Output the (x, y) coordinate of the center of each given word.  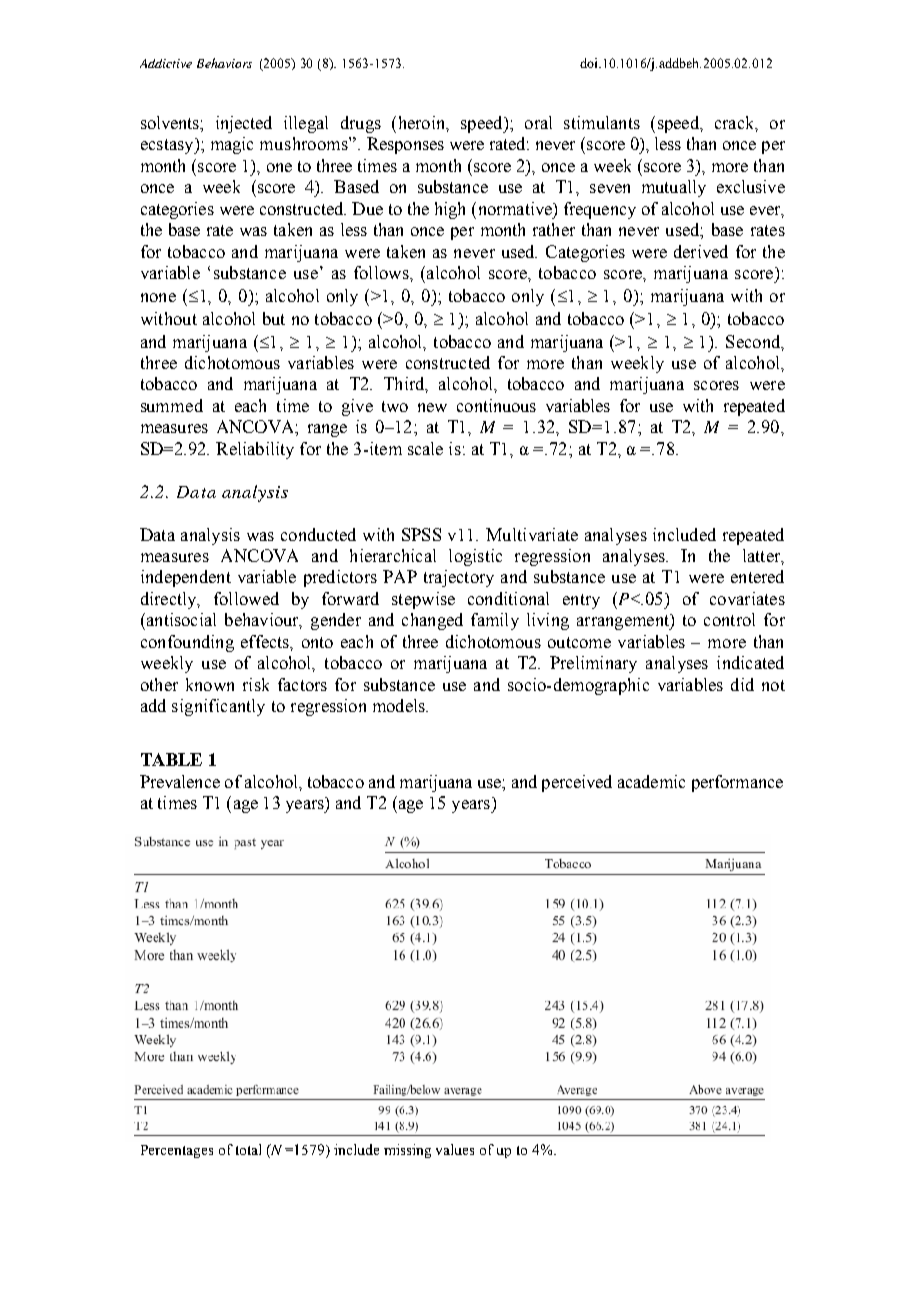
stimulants (602, 122)
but (274, 318)
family (495, 621)
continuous (496, 405)
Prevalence (180, 781)
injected (244, 124)
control (729, 619)
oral (538, 122)
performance (737, 783)
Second (754, 342)
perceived (577, 783)
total (248, 1149)
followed (246, 598)
